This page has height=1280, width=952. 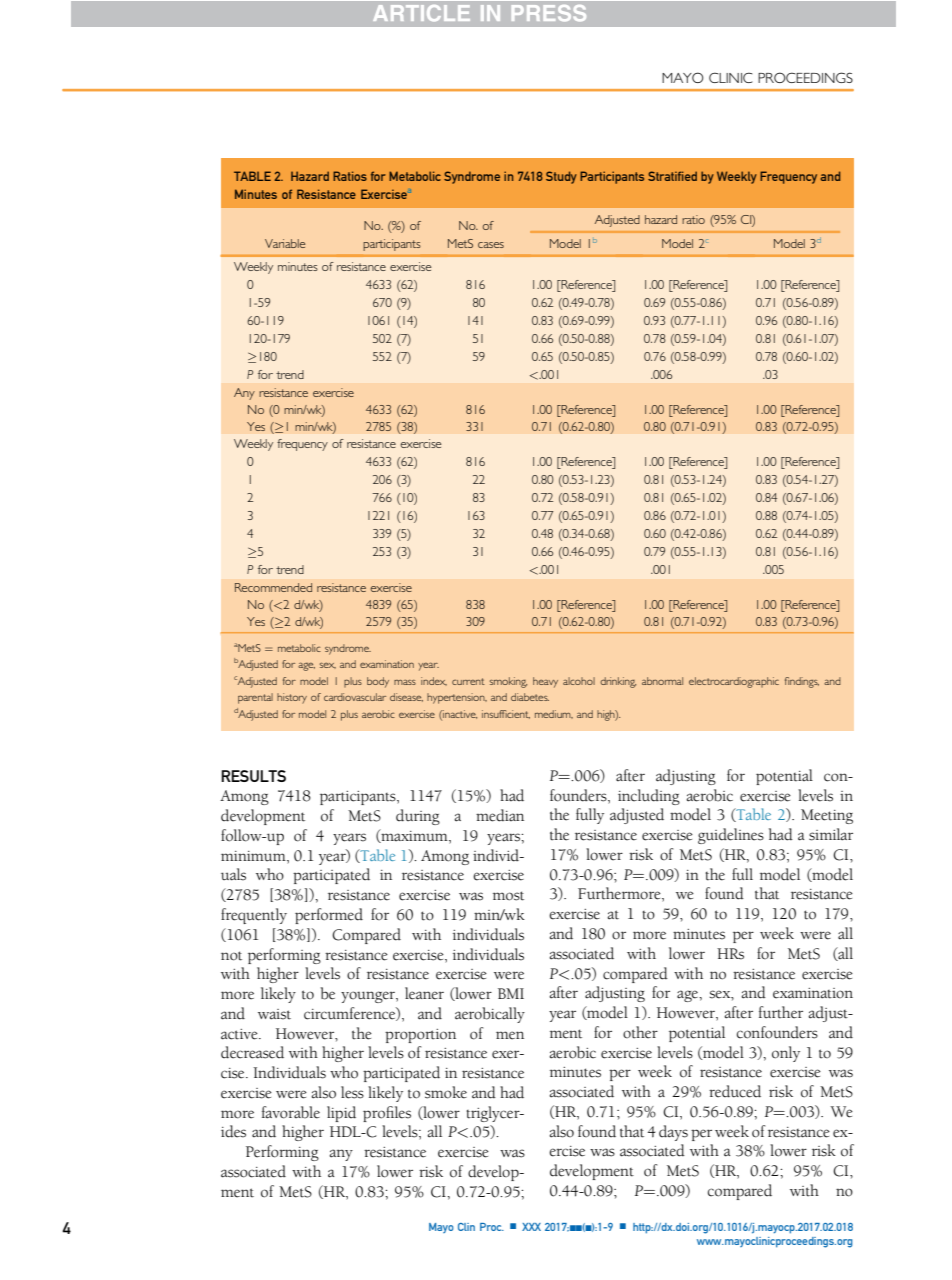 I want to click on cases, so click(x=491, y=245).
